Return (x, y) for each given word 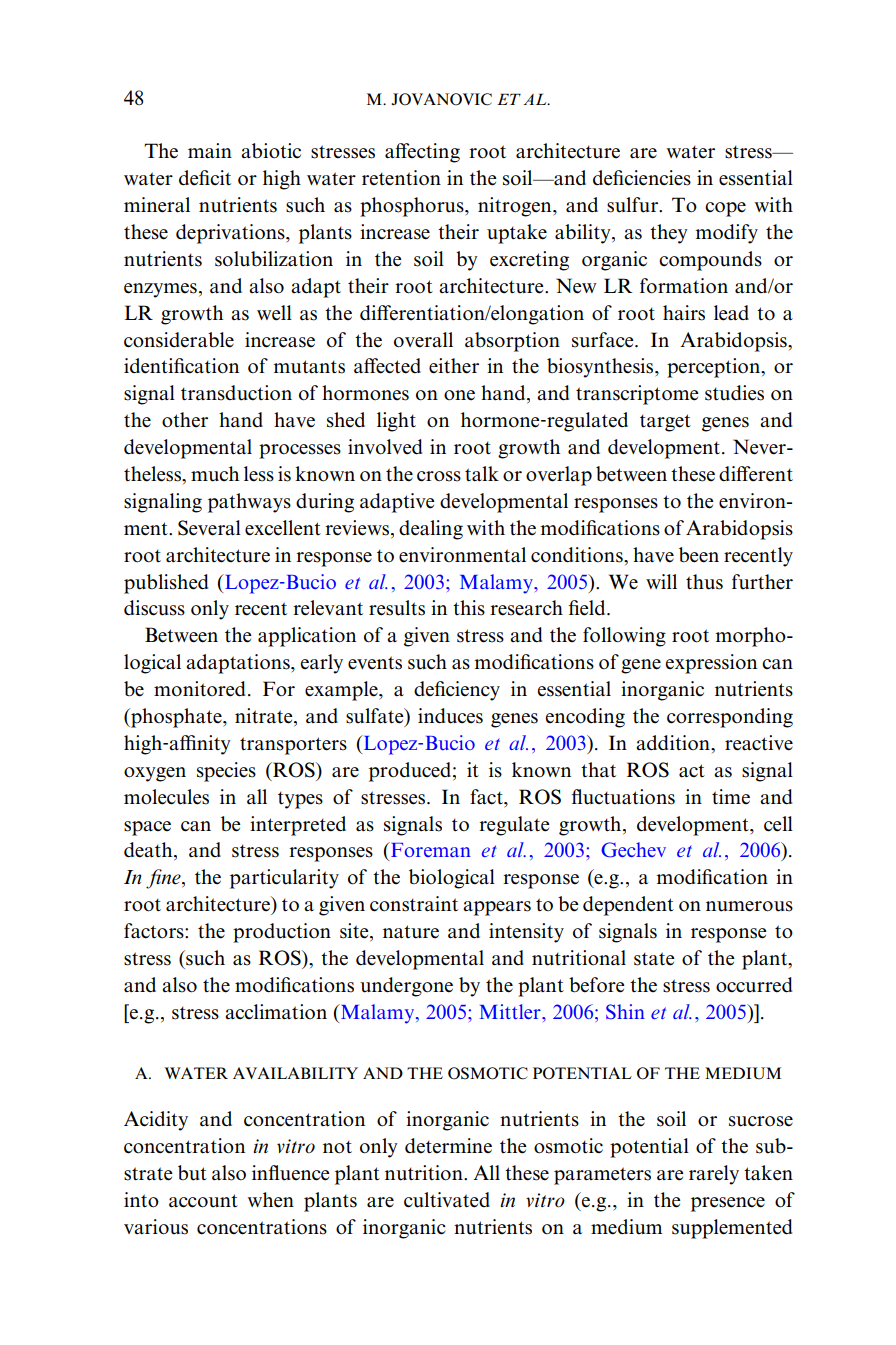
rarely (714, 1175)
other (185, 420)
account (203, 1201)
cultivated (447, 1200)
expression (711, 664)
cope (725, 209)
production (282, 933)
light (396, 422)
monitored (199, 689)
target (665, 423)
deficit (205, 178)
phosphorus (413, 207)
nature (411, 932)
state (654, 959)
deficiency (457, 691)
